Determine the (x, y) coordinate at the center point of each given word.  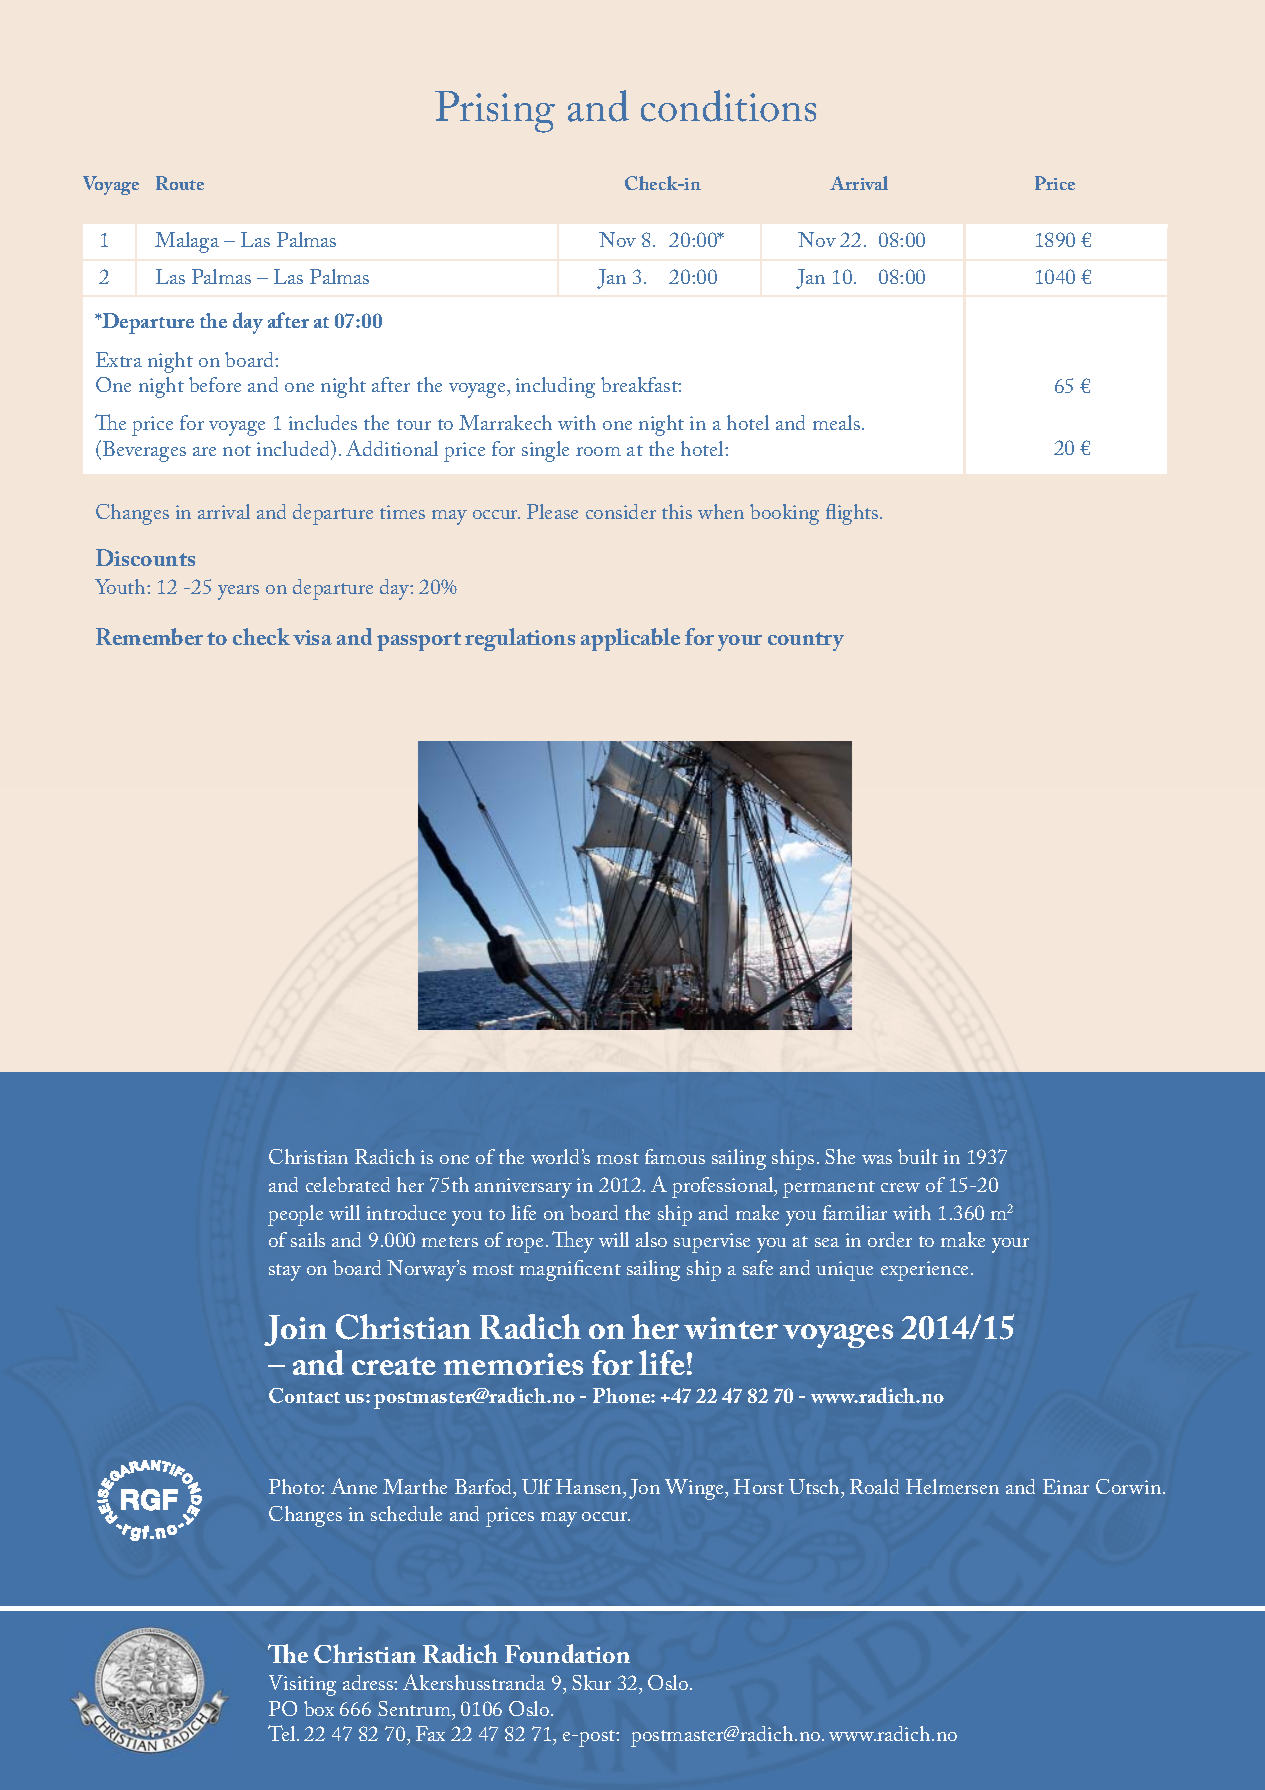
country (806, 641)
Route (180, 183)
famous (675, 1156)
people (295, 1215)
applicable (630, 639)
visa (312, 637)
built (918, 1156)
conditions (728, 106)
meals (836, 422)
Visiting (302, 1685)
